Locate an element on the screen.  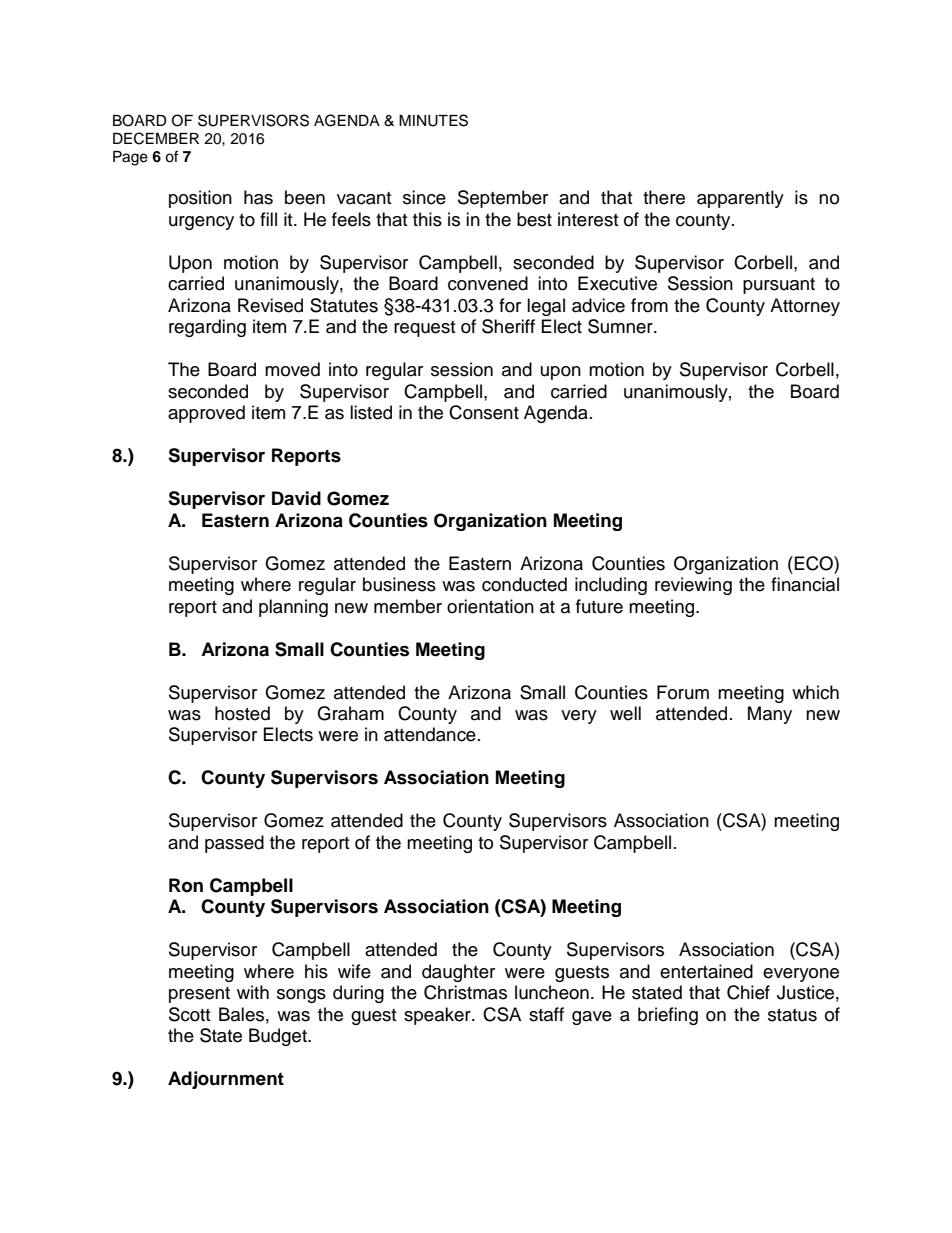
approved is located at coordinates (206, 414).
